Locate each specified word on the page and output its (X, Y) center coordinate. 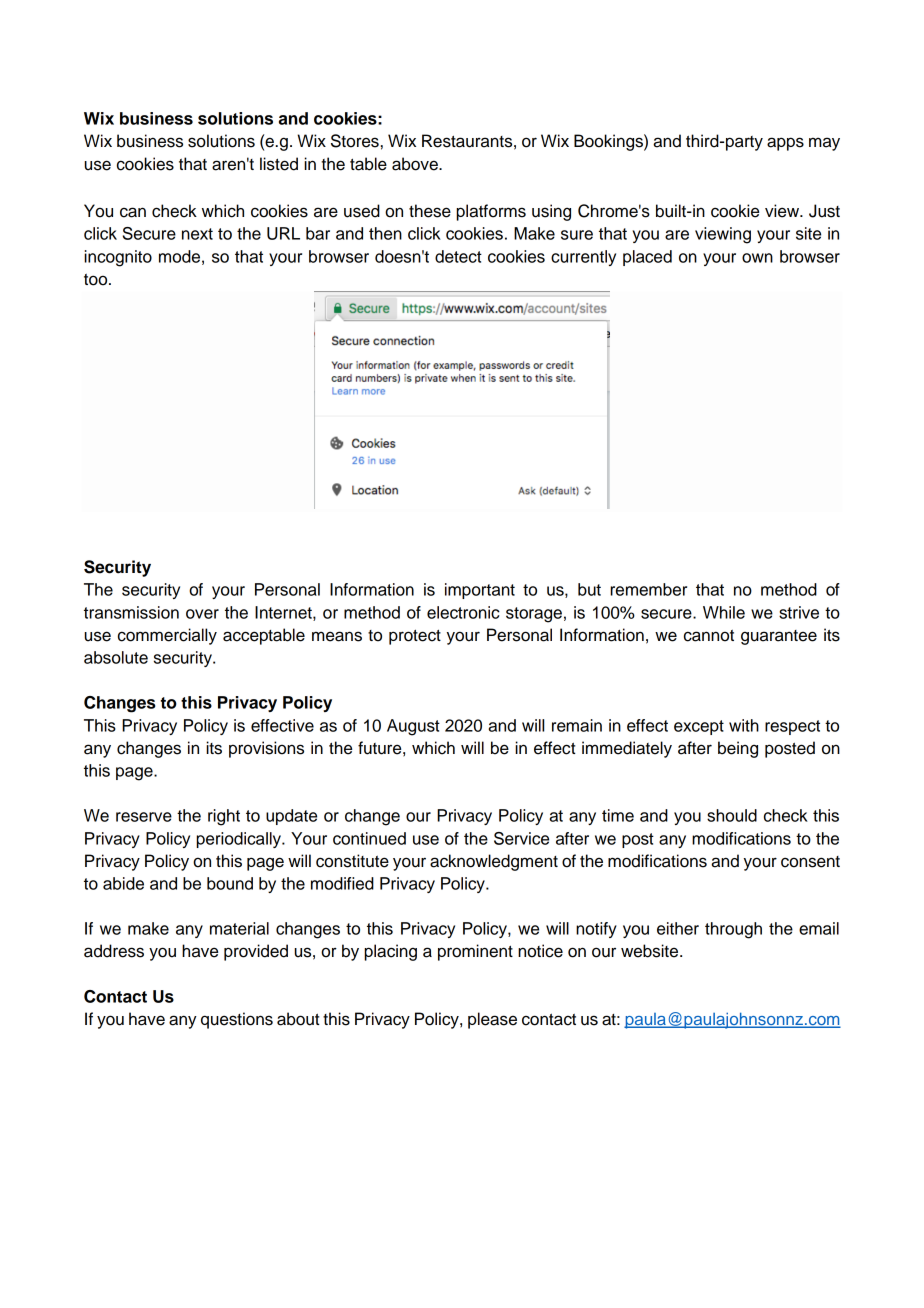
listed (279, 164)
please (492, 1020)
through (733, 930)
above (416, 164)
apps (785, 144)
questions (237, 1020)
